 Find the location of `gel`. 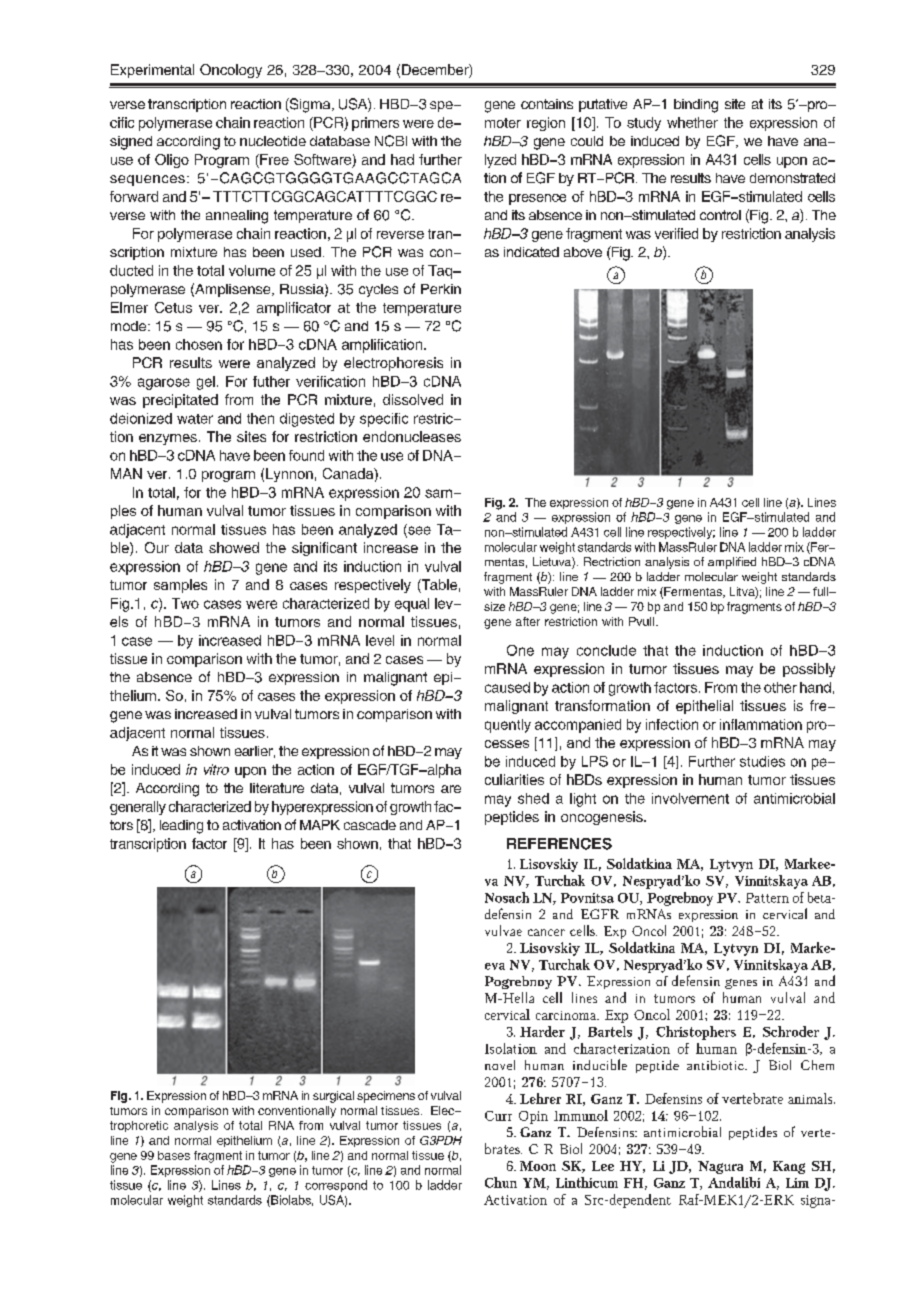

gel is located at coordinates (206, 383).
